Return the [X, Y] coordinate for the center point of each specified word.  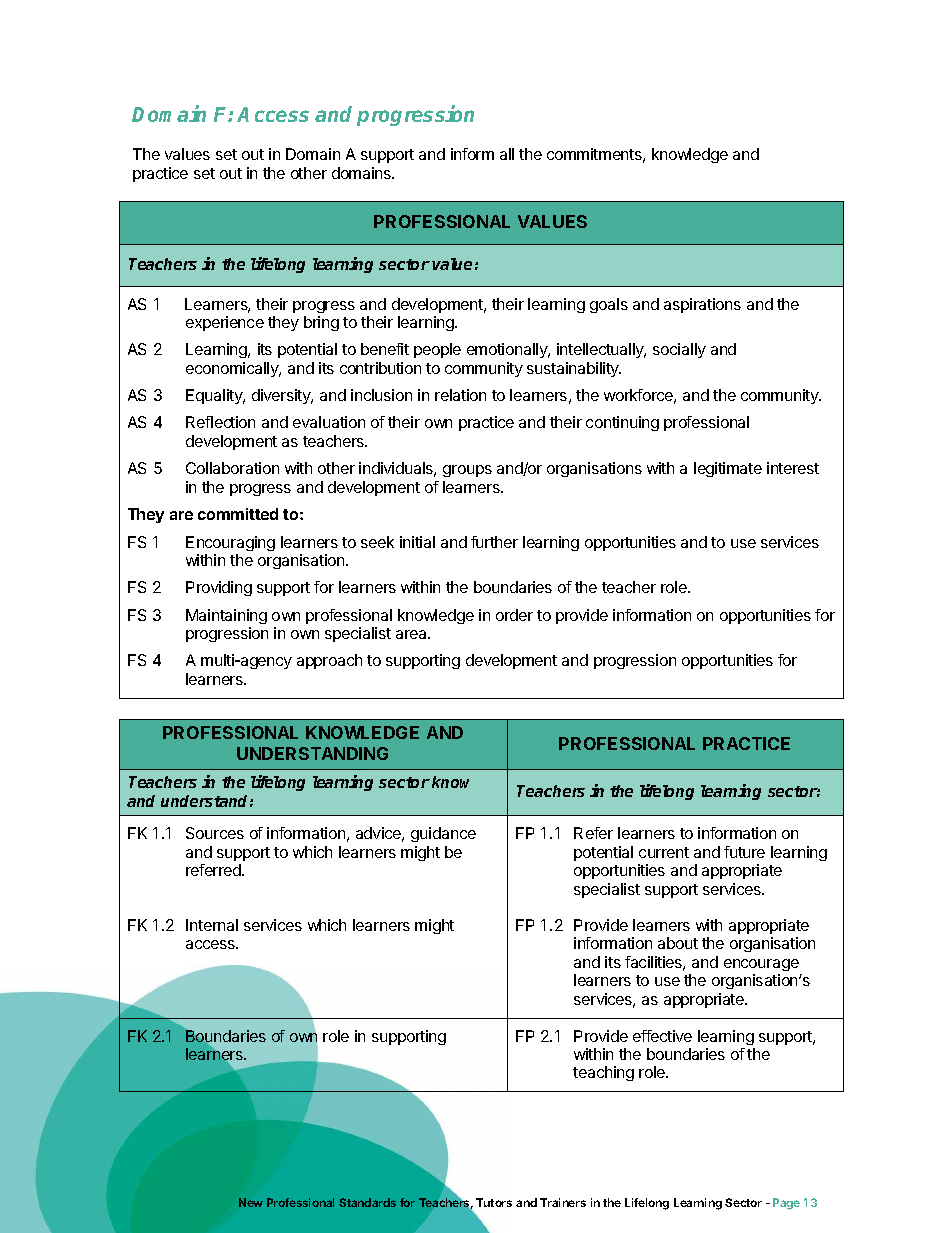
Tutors [494, 1202]
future [744, 852]
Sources [215, 833]
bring [321, 323]
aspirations [702, 305]
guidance [443, 834]
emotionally [508, 350]
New [251, 1202]
